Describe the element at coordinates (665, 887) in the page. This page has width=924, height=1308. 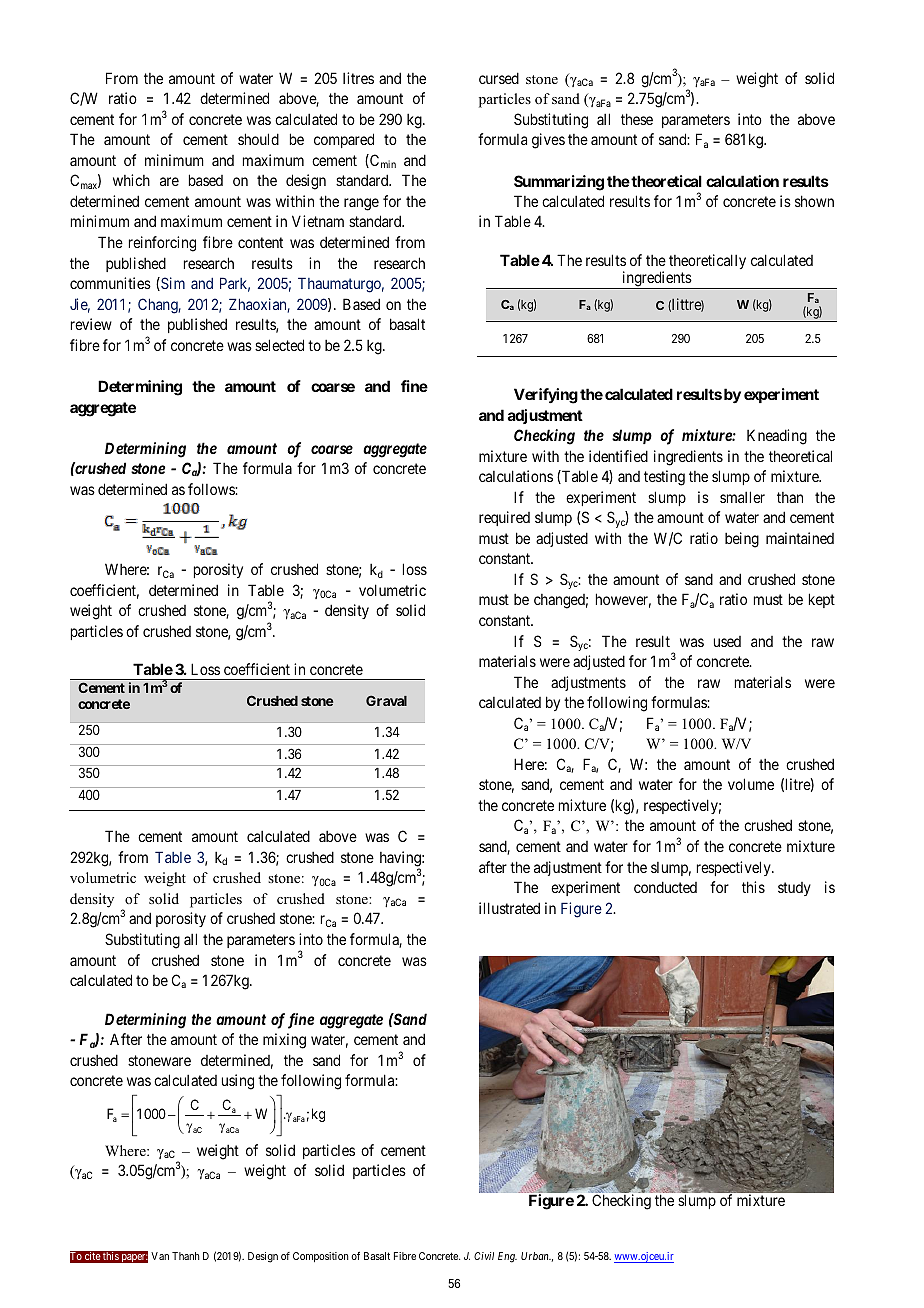
I see `conducted` at that location.
